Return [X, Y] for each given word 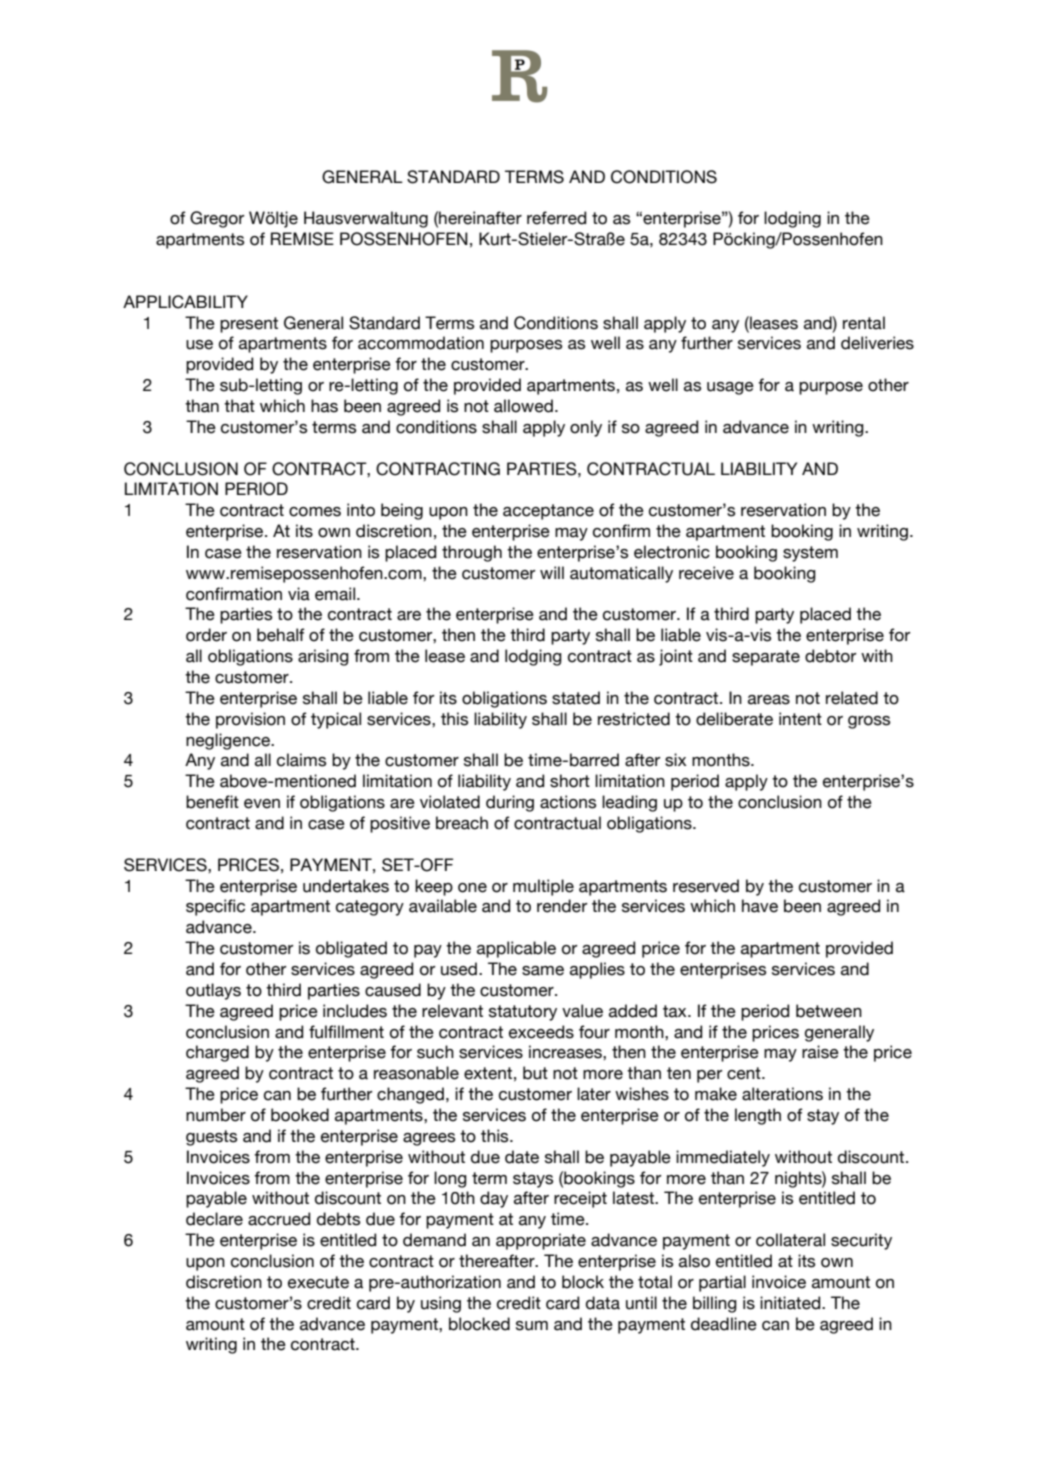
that [239, 406]
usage [730, 388]
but [535, 1073]
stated [576, 698]
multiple [543, 887]
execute [318, 1282]
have [760, 906]
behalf [281, 635]
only [586, 428]
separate [766, 658]
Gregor [217, 219]
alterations [782, 1094]
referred [556, 218]
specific [215, 907]
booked [300, 1115]
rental [864, 323]
